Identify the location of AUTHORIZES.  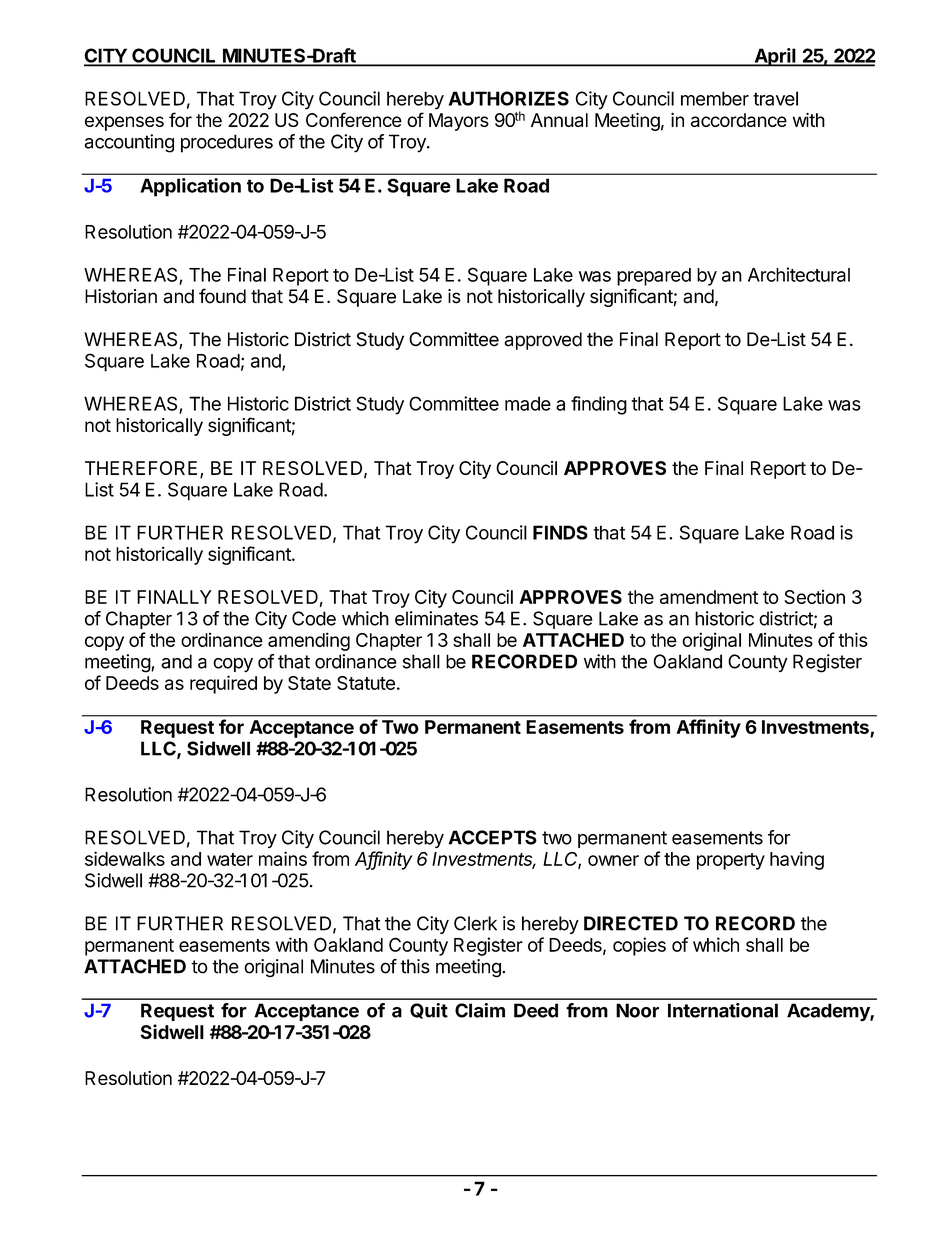
(509, 98).
